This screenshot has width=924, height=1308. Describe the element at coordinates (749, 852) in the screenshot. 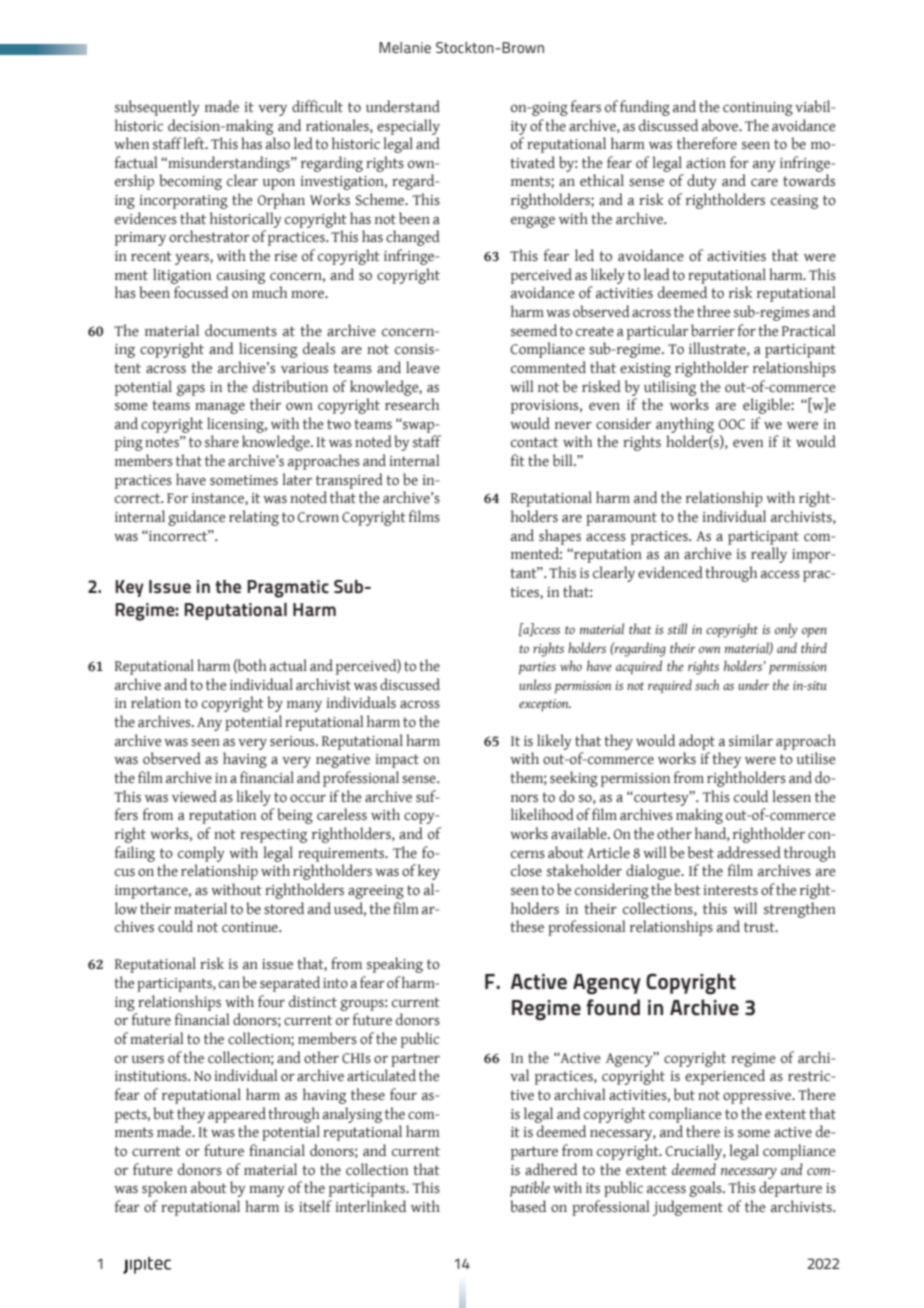

I see `addressed` at that location.
